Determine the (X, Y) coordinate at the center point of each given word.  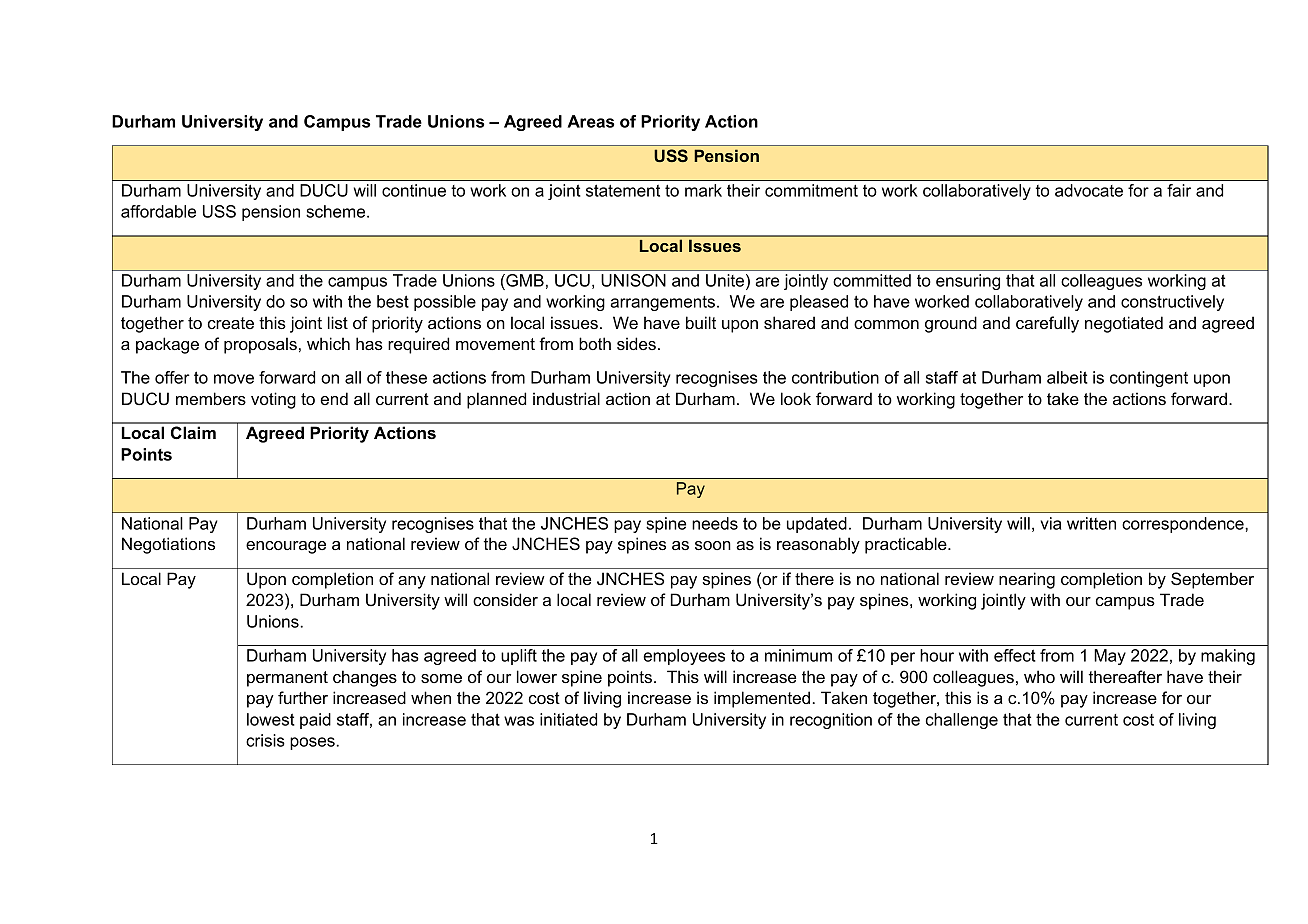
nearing (1027, 580)
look (796, 398)
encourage (286, 547)
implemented (762, 699)
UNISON (633, 280)
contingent (1149, 379)
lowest (271, 719)
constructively (1172, 303)
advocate (1089, 190)
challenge (962, 721)
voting (273, 400)
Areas (590, 121)
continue (414, 190)
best (393, 301)
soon (713, 545)
